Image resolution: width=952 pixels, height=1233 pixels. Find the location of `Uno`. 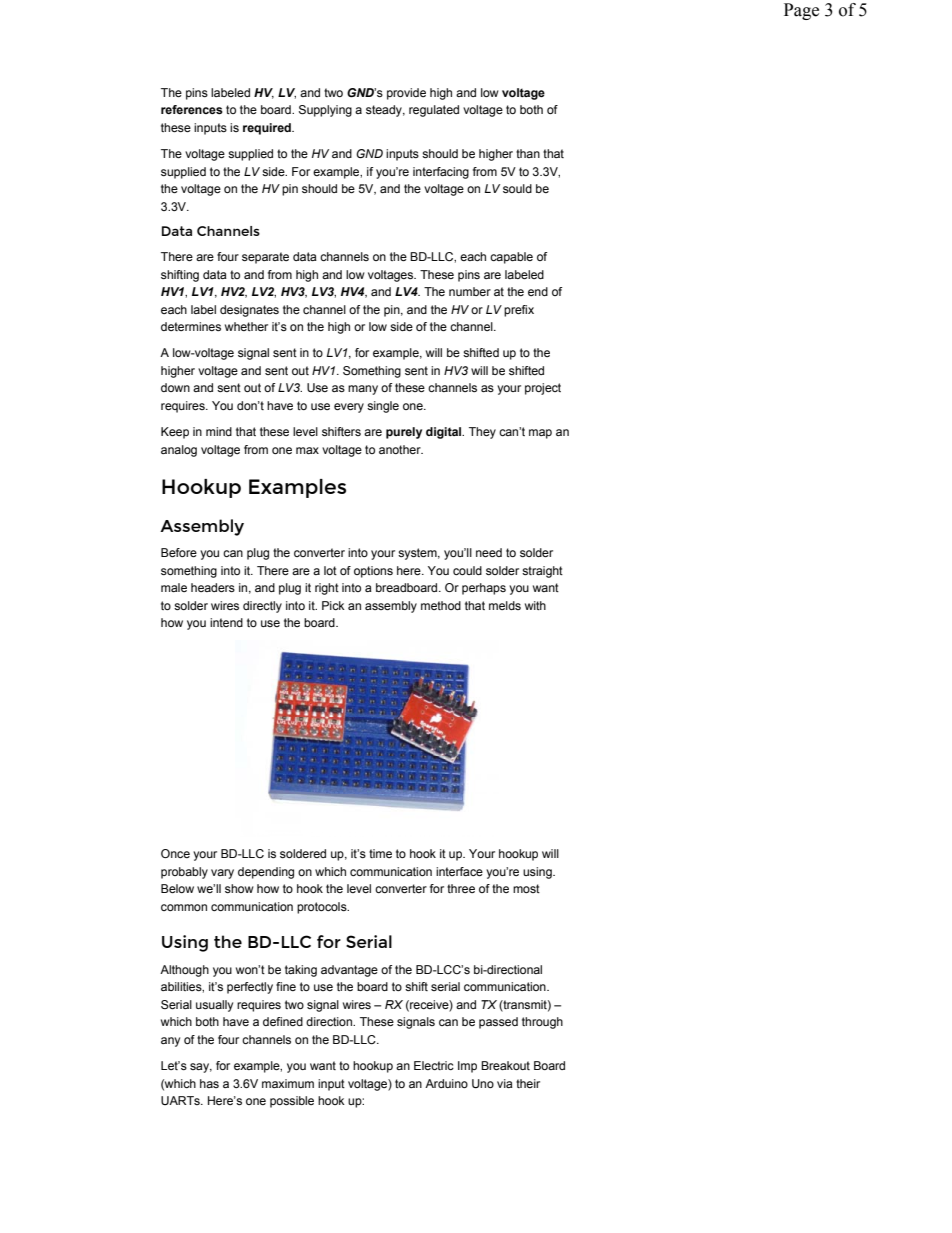

Uno is located at coordinates (483, 1084).
